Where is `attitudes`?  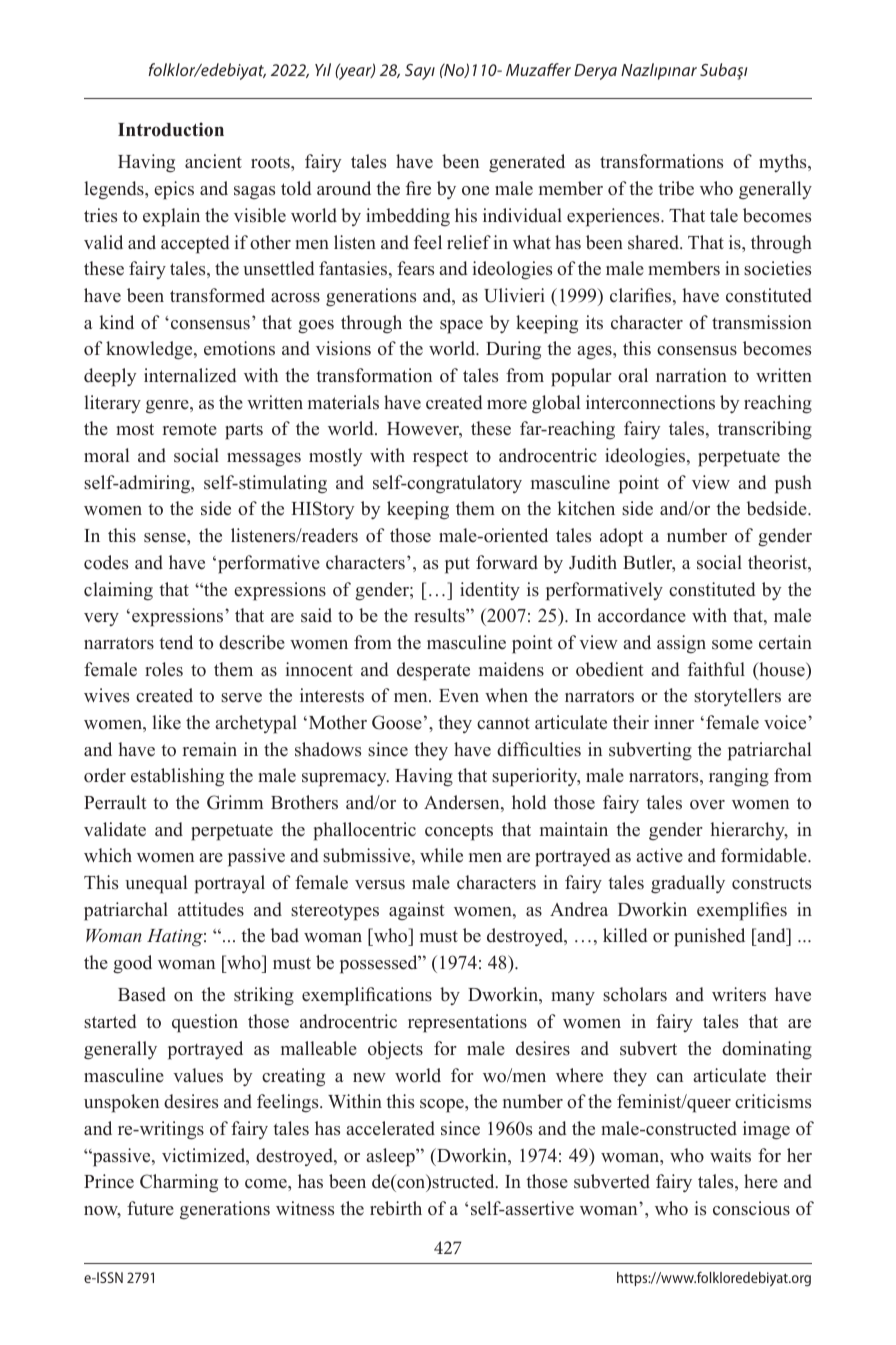
attitudes is located at coordinates (211, 909).
